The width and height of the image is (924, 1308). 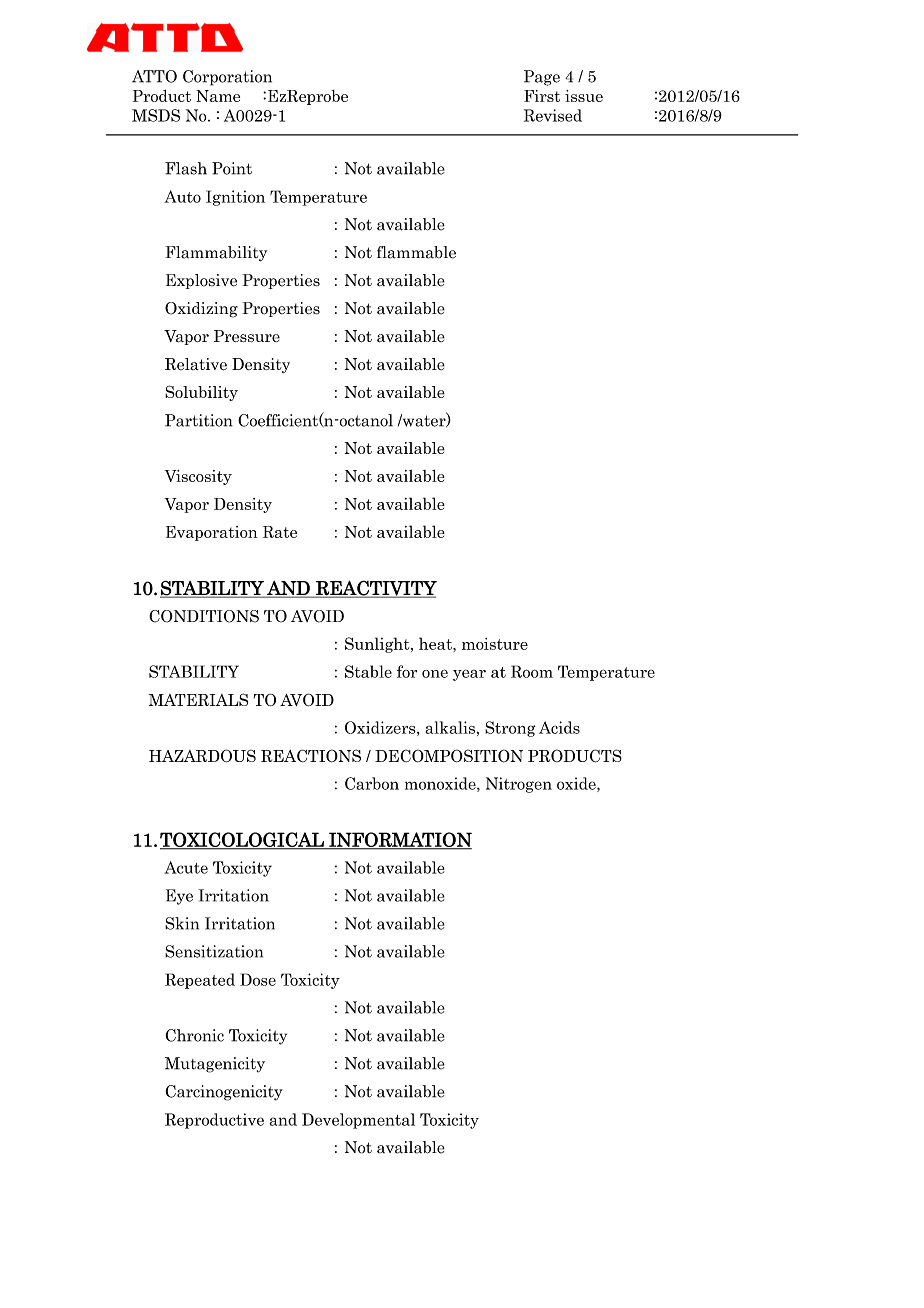 I want to click on HAZARDOUS, so click(x=202, y=756).
